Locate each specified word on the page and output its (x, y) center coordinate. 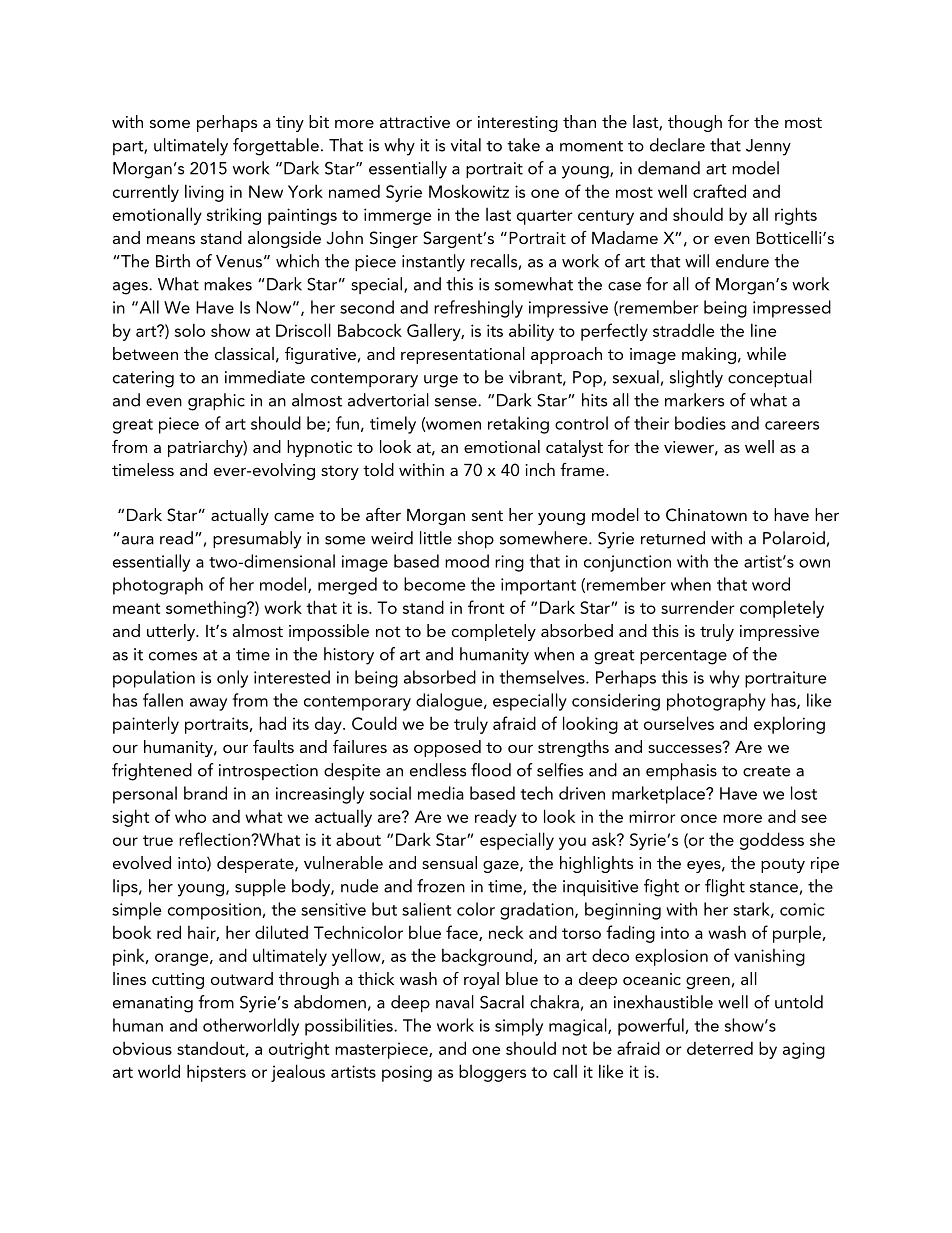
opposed (447, 748)
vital (466, 145)
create (766, 771)
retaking (518, 425)
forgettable (276, 147)
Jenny (768, 147)
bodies (700, 423)
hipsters (216, 1073)
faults (273, 746)
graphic (216, 402)
